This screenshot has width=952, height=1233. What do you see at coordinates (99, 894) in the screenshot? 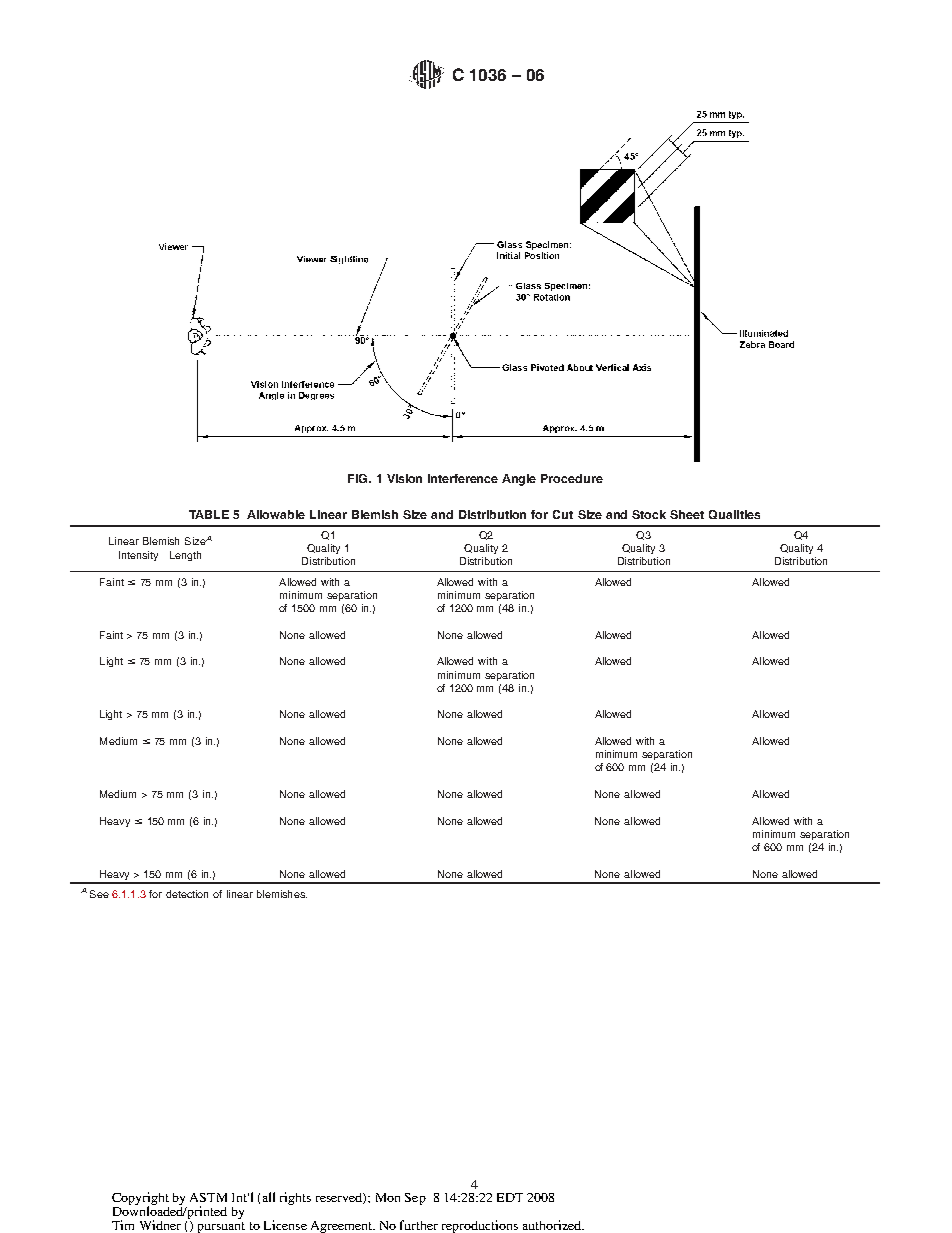
I see `See` at bounding box center [99, 894].
